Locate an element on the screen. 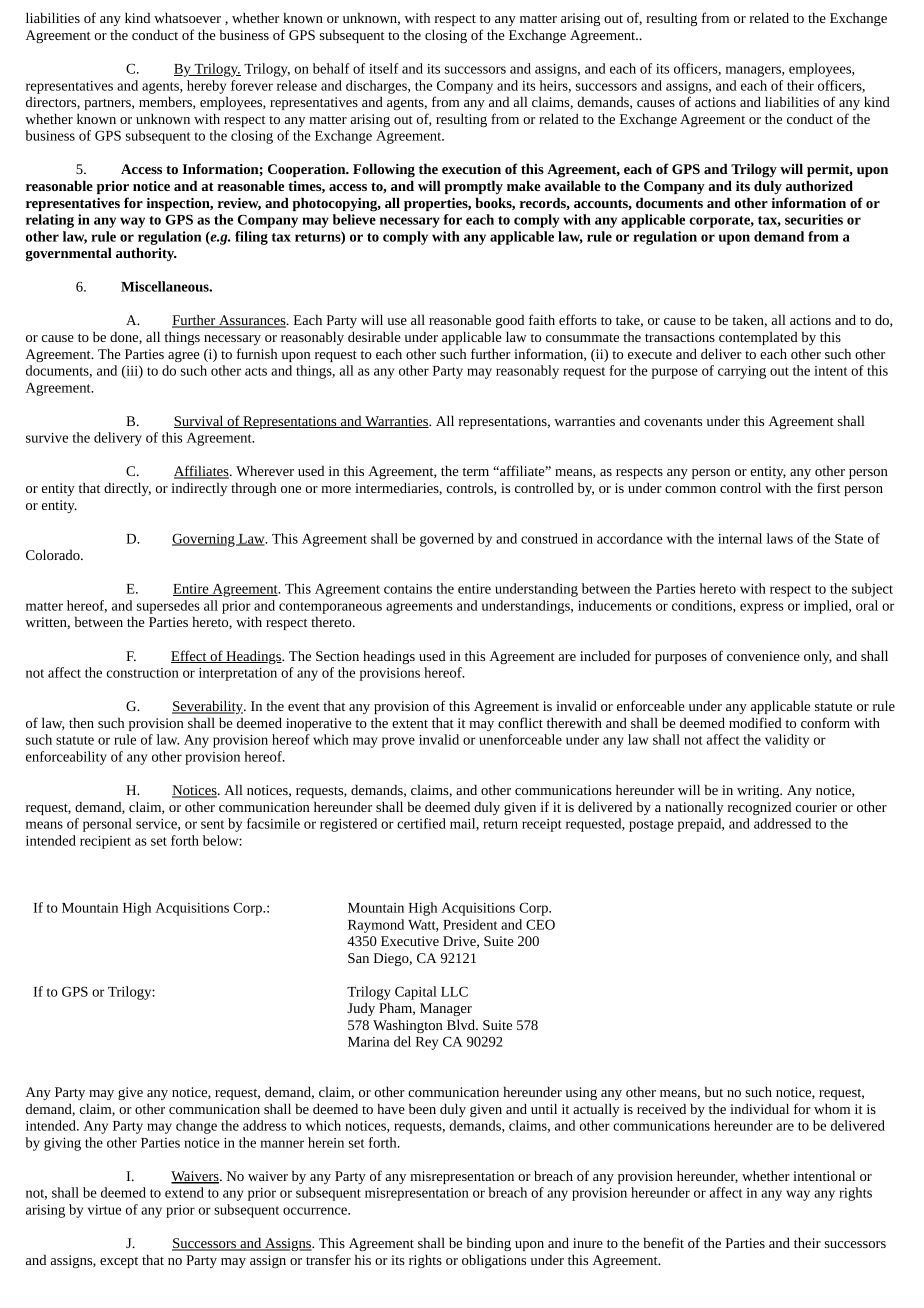 The width and height of the screenshot is (924, 1308). then is located at coordinates (81, 723).
